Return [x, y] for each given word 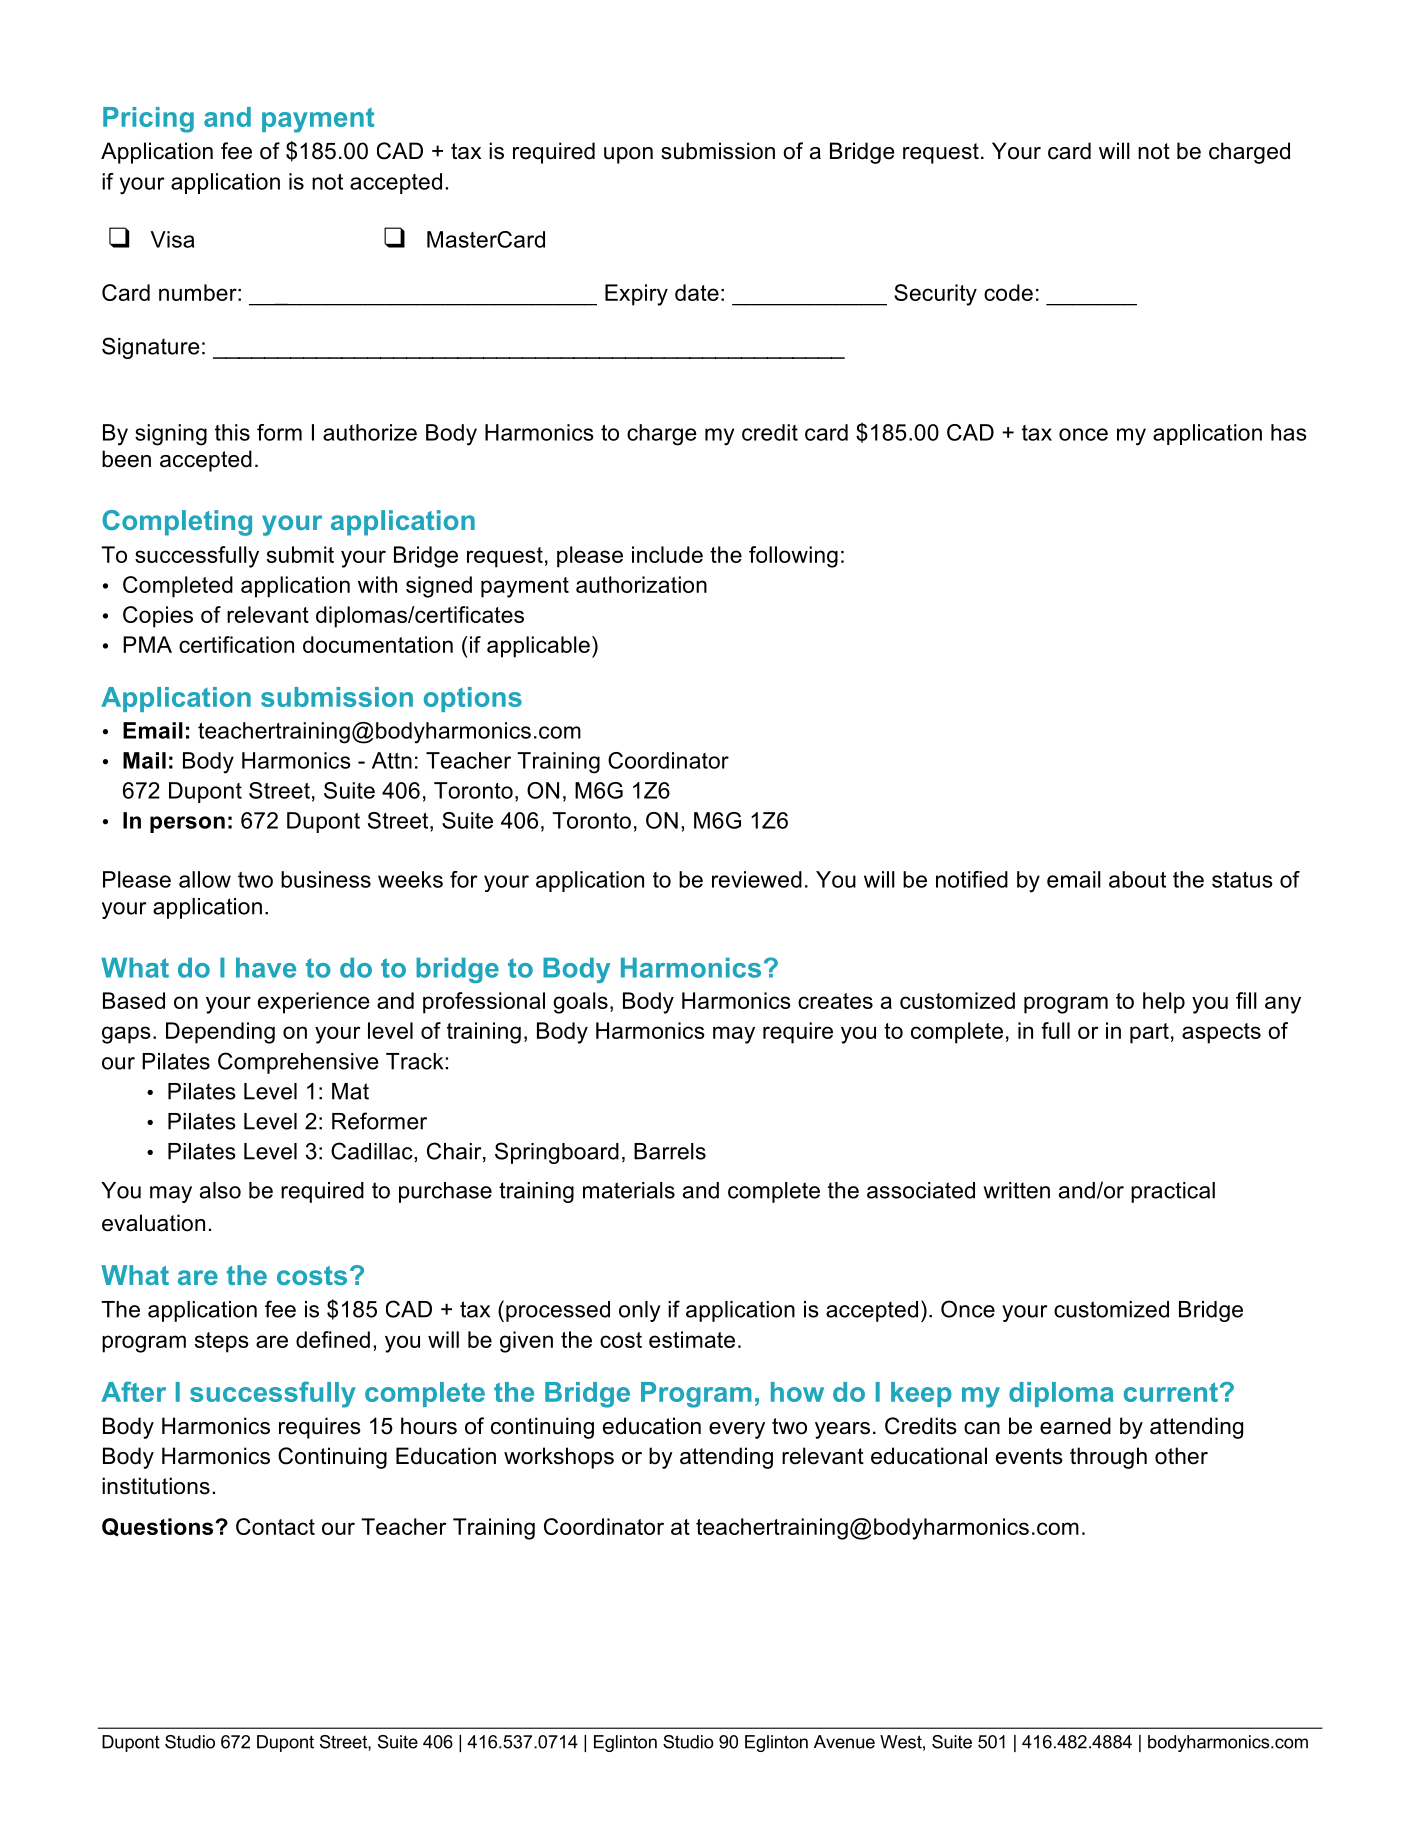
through [1108, 1458]
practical [1173, 1192]
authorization [641, 584]
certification [236, 644]
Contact [275, 1526]
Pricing [148, 120]
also [220, 1190]
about [1137, 879]
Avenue [844, 1742]
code [1008, 292]
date [697, 292]
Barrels [670, 1151]
